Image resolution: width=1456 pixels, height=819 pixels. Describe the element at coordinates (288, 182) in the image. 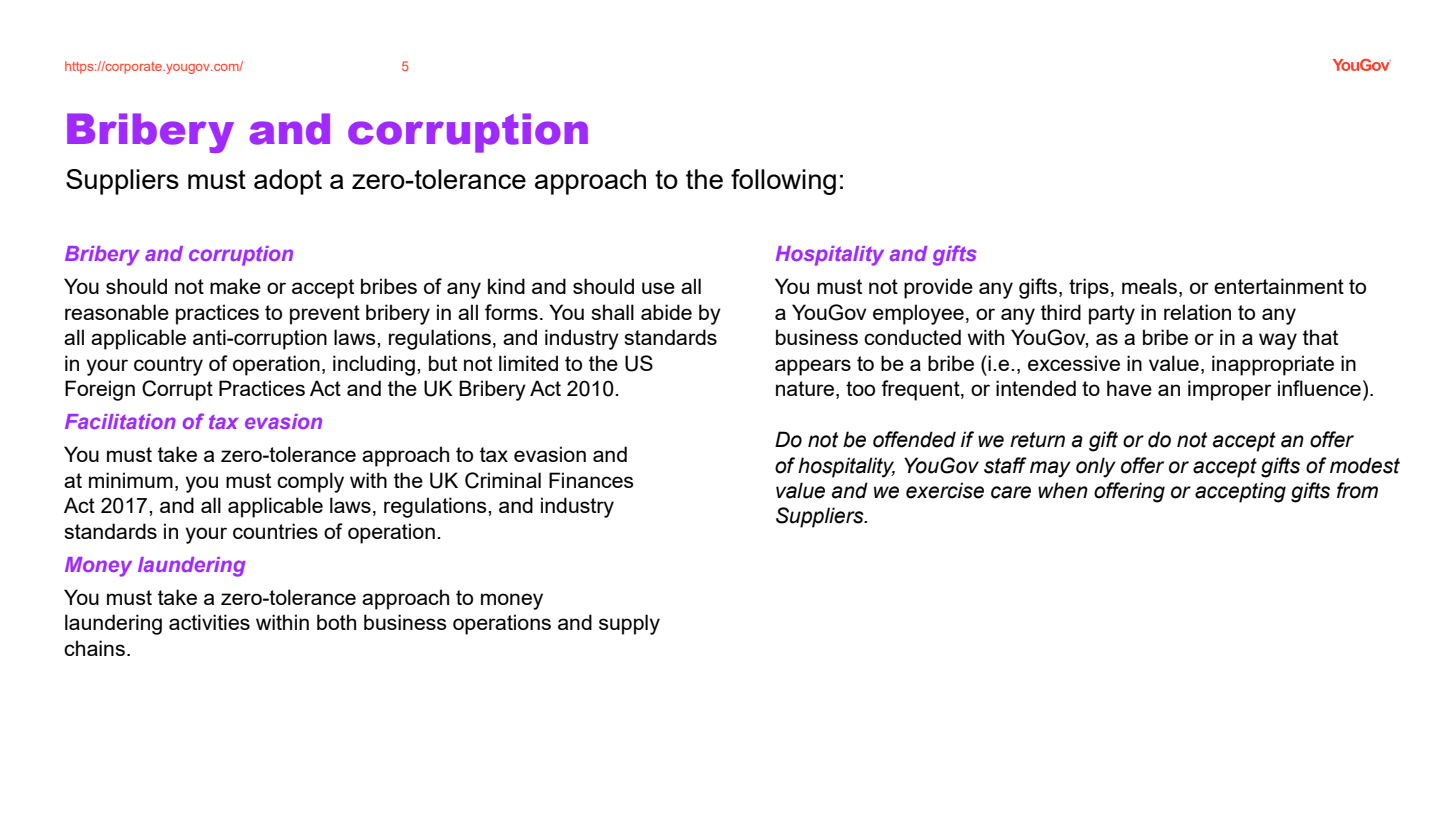

I see `adopt` at that location.
